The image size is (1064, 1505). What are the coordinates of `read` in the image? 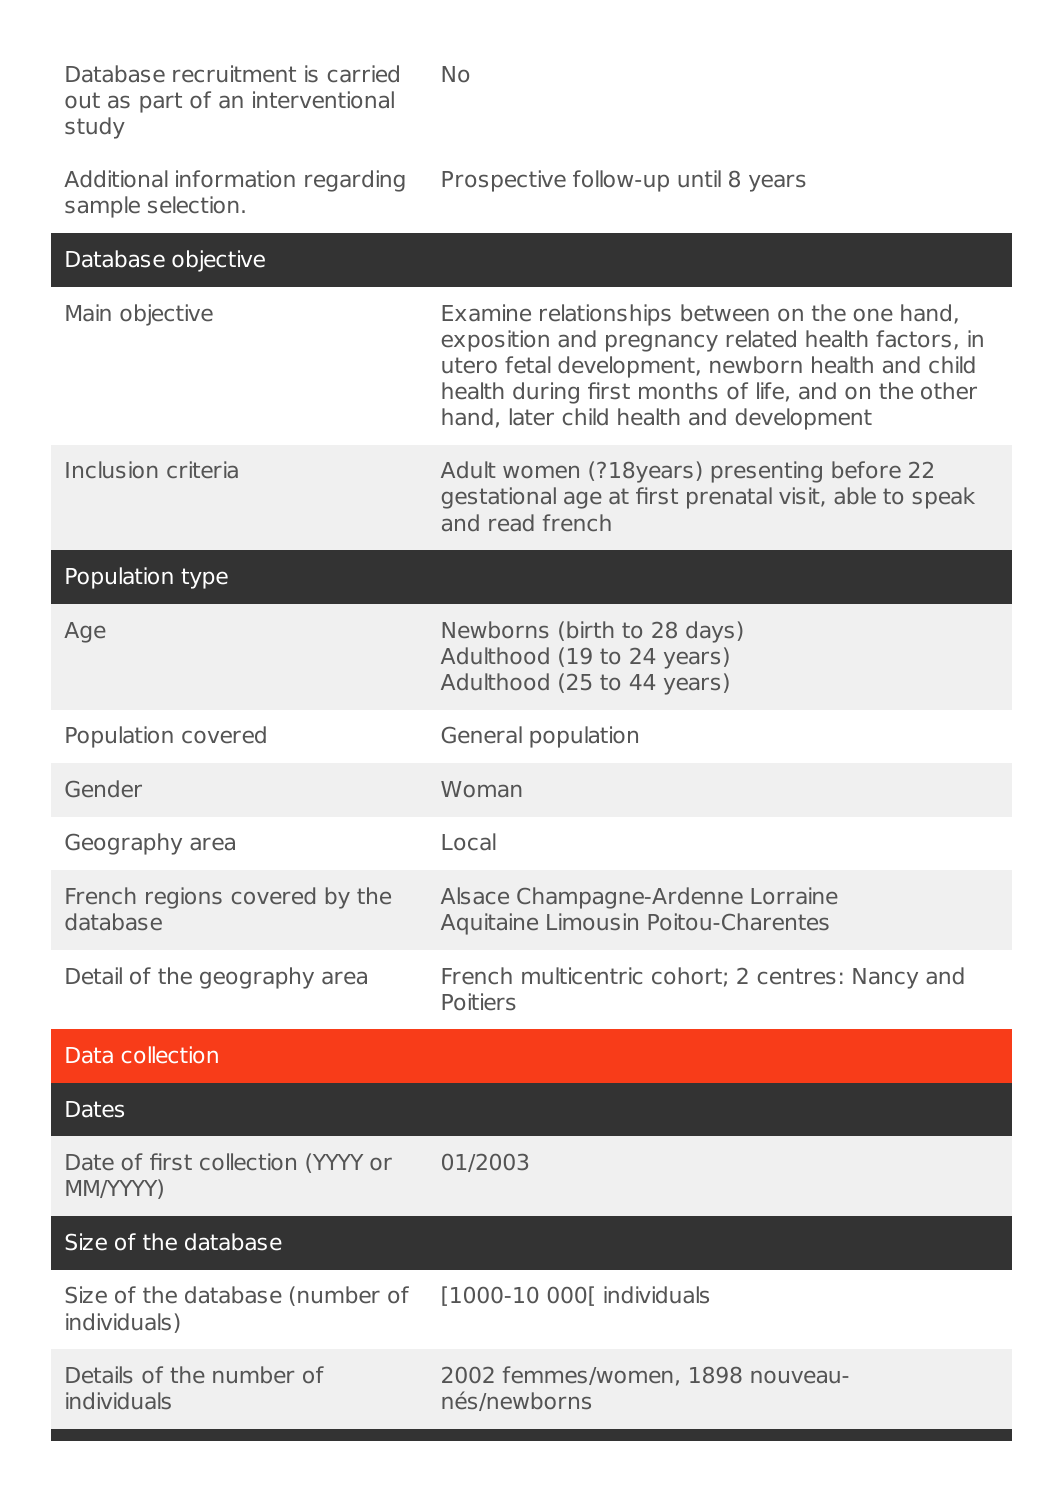 It's located at (511, 522).
